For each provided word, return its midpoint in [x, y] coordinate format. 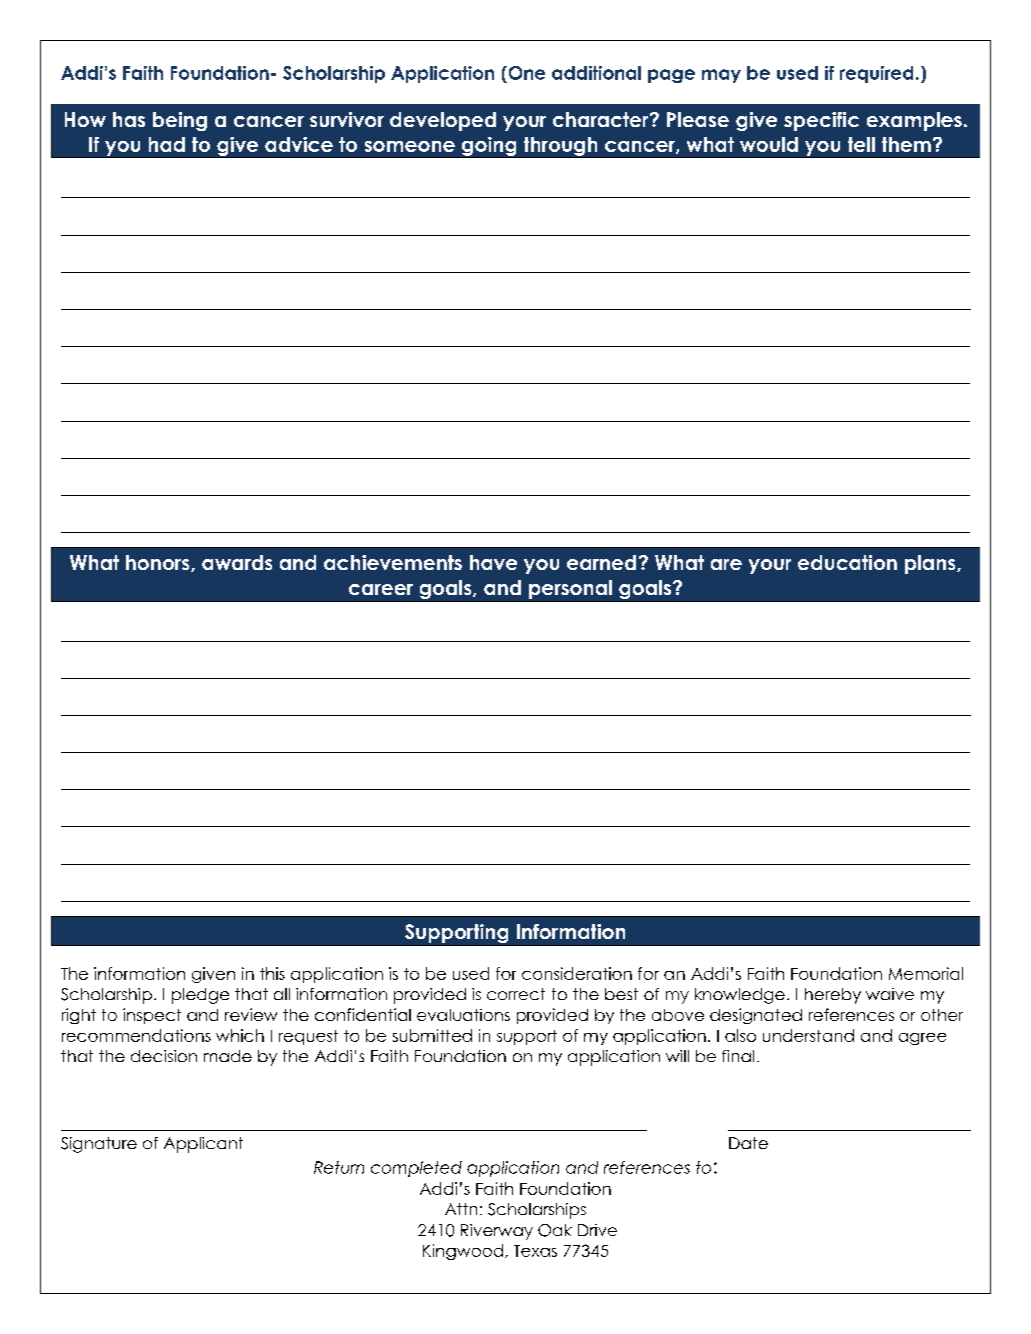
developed [443, 121]
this [272, 973]
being [180, 121]
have [493, 562]
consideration [577, 973]
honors [159, 563]
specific [821, 121]
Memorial [926, 973]
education [847, 562]
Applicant [203, 1145]
